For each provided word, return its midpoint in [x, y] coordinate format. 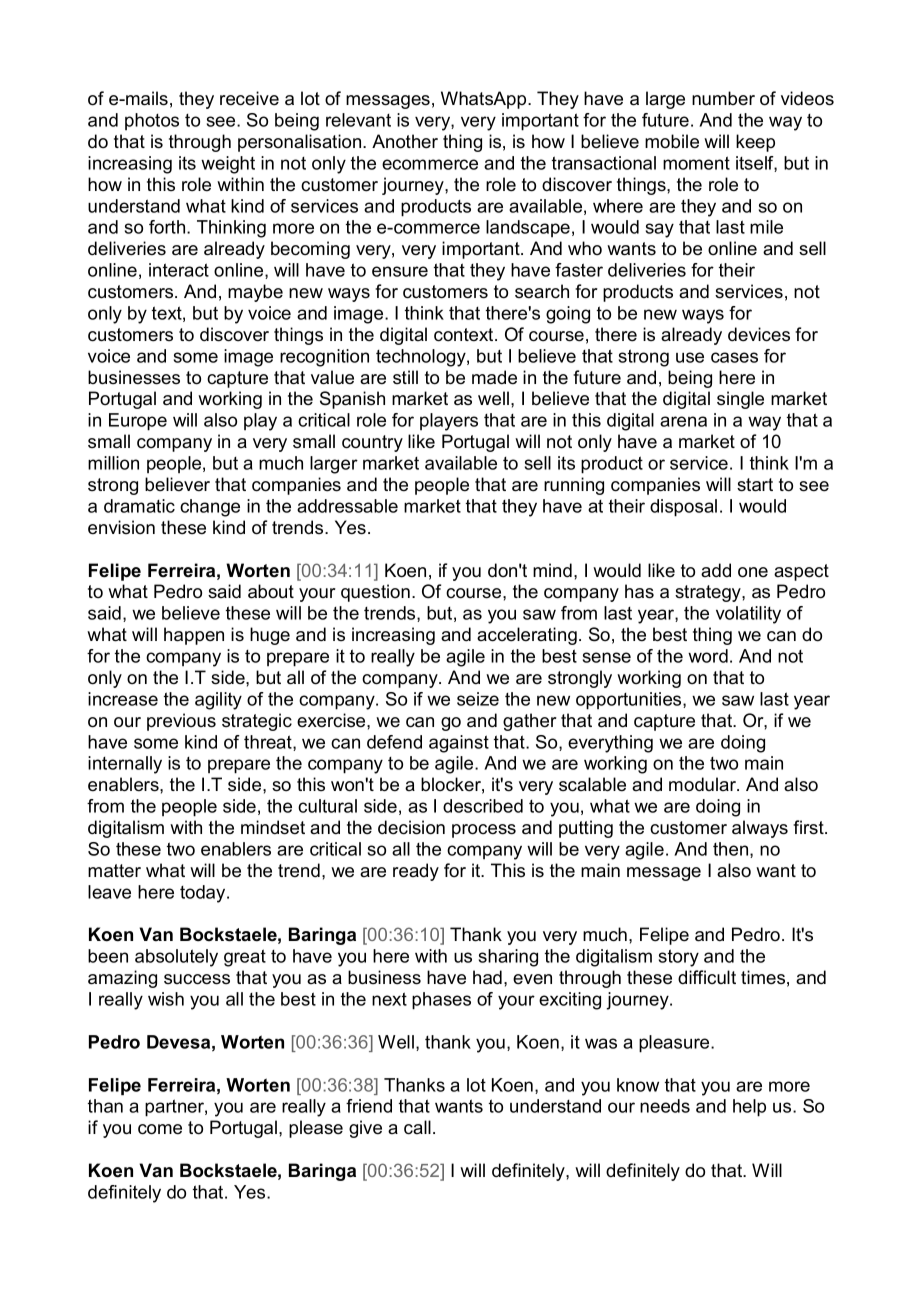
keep [755, 143]
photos [152, 121]
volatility [748, 615]
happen [194, 636]
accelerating [527, 636]
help [749, 1108]
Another [405, 141]
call [417, 1127]
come [160, 1129]
